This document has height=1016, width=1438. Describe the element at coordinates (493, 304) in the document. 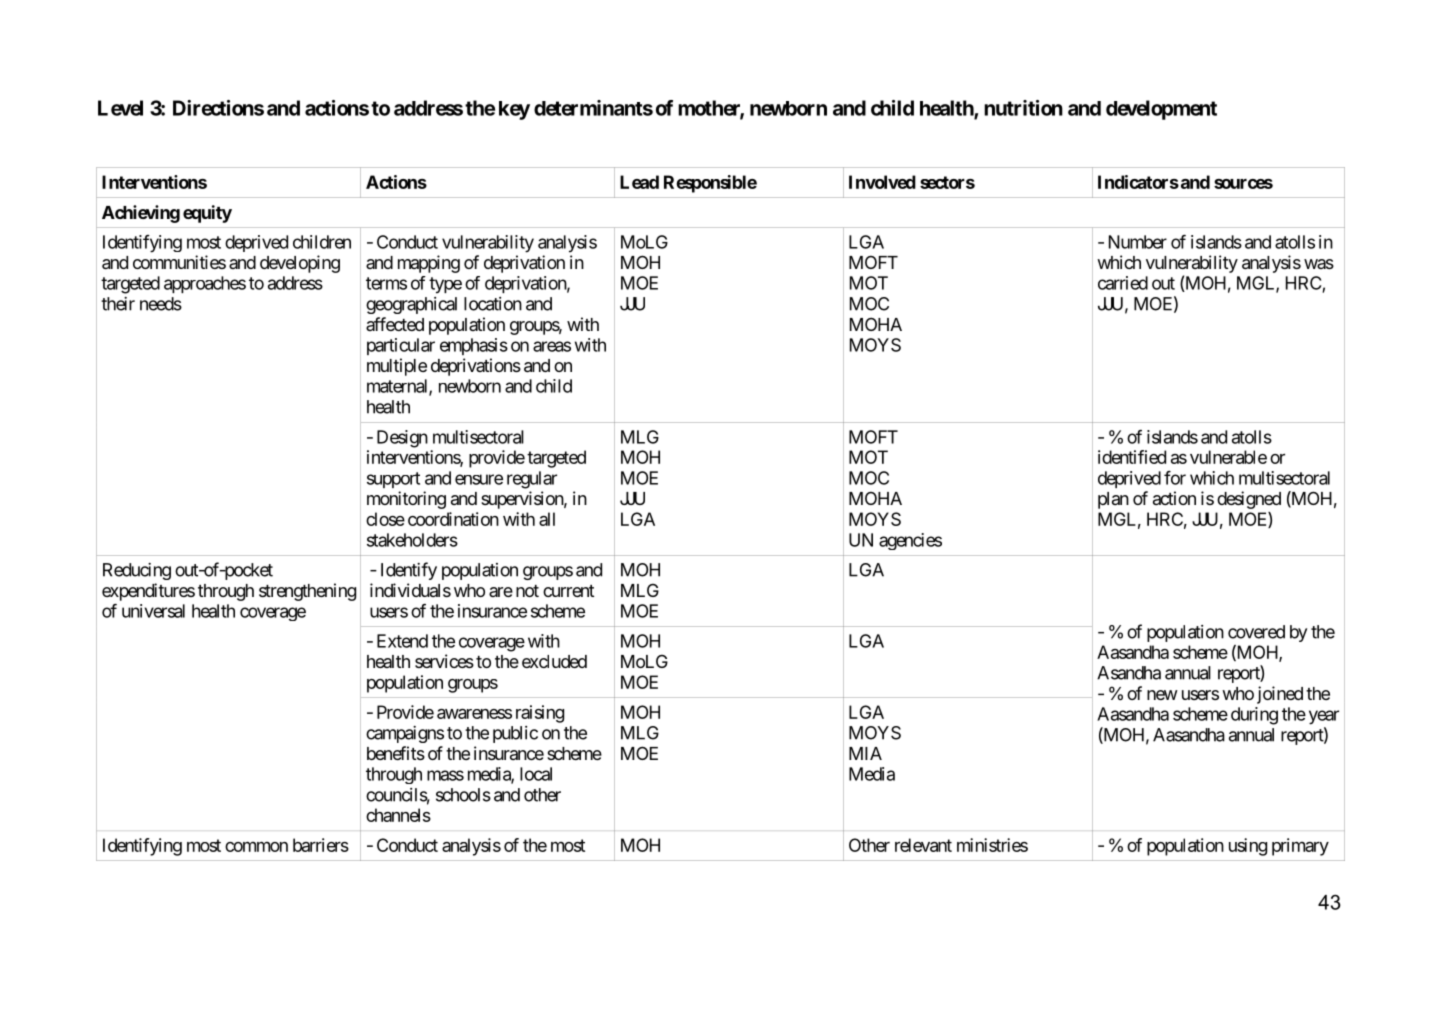

I see `location` at that location.
